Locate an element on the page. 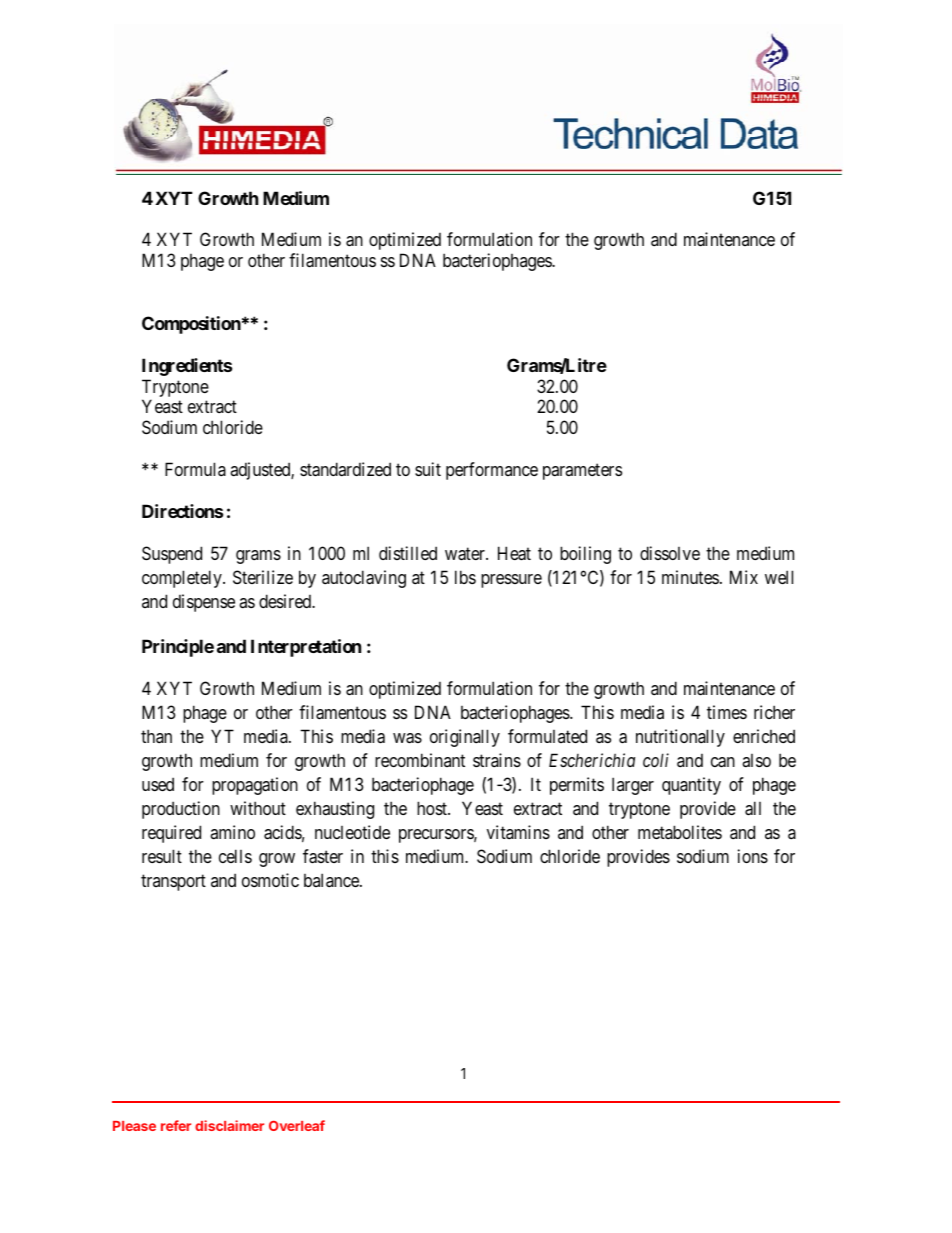 This document has height=1233, width=952. production is located at coordinates (181, 810).
